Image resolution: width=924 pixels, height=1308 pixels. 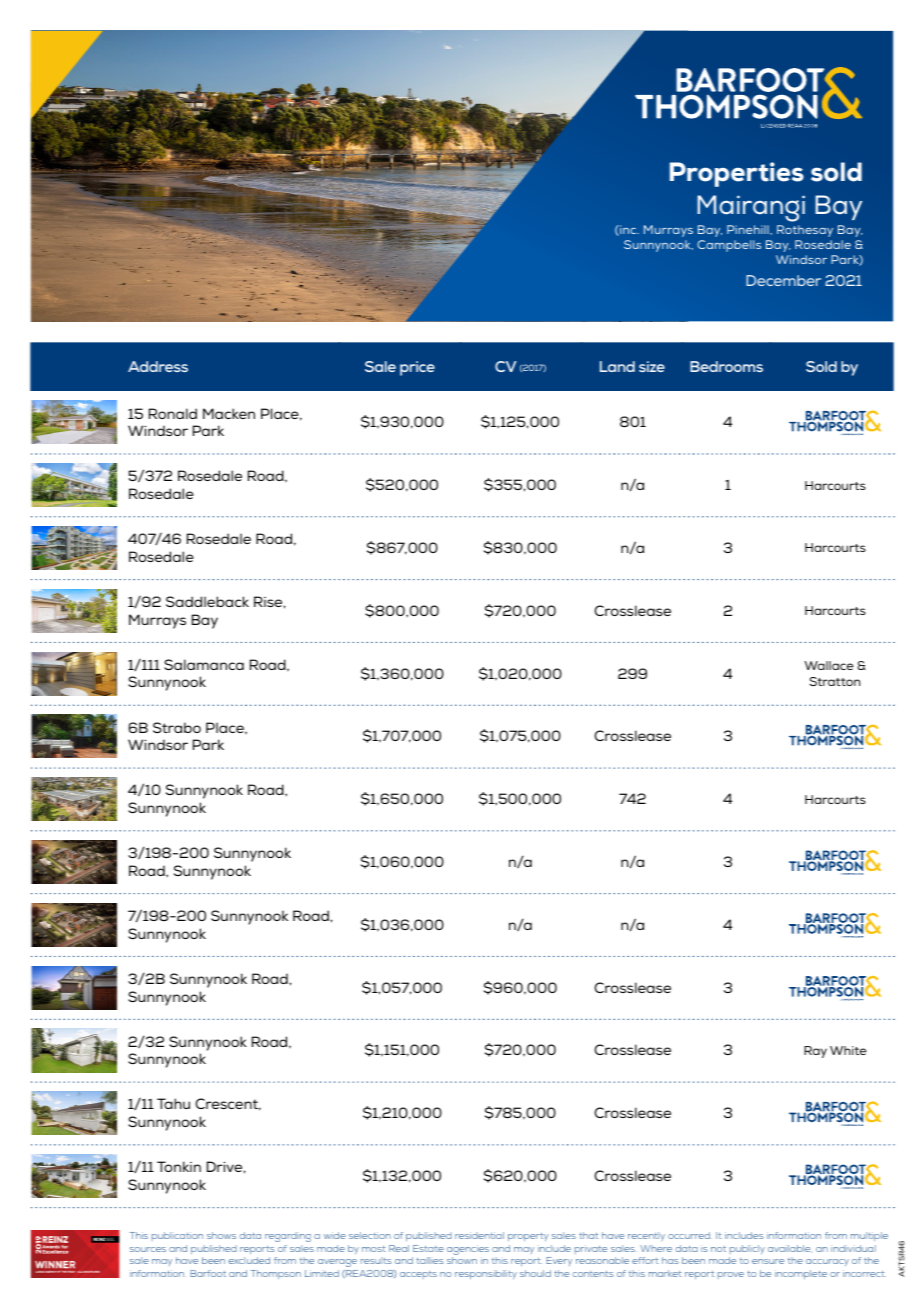 What do you see at coordinates (417, 368) in the document?
I see `price` at bounding box center [417, 368].
